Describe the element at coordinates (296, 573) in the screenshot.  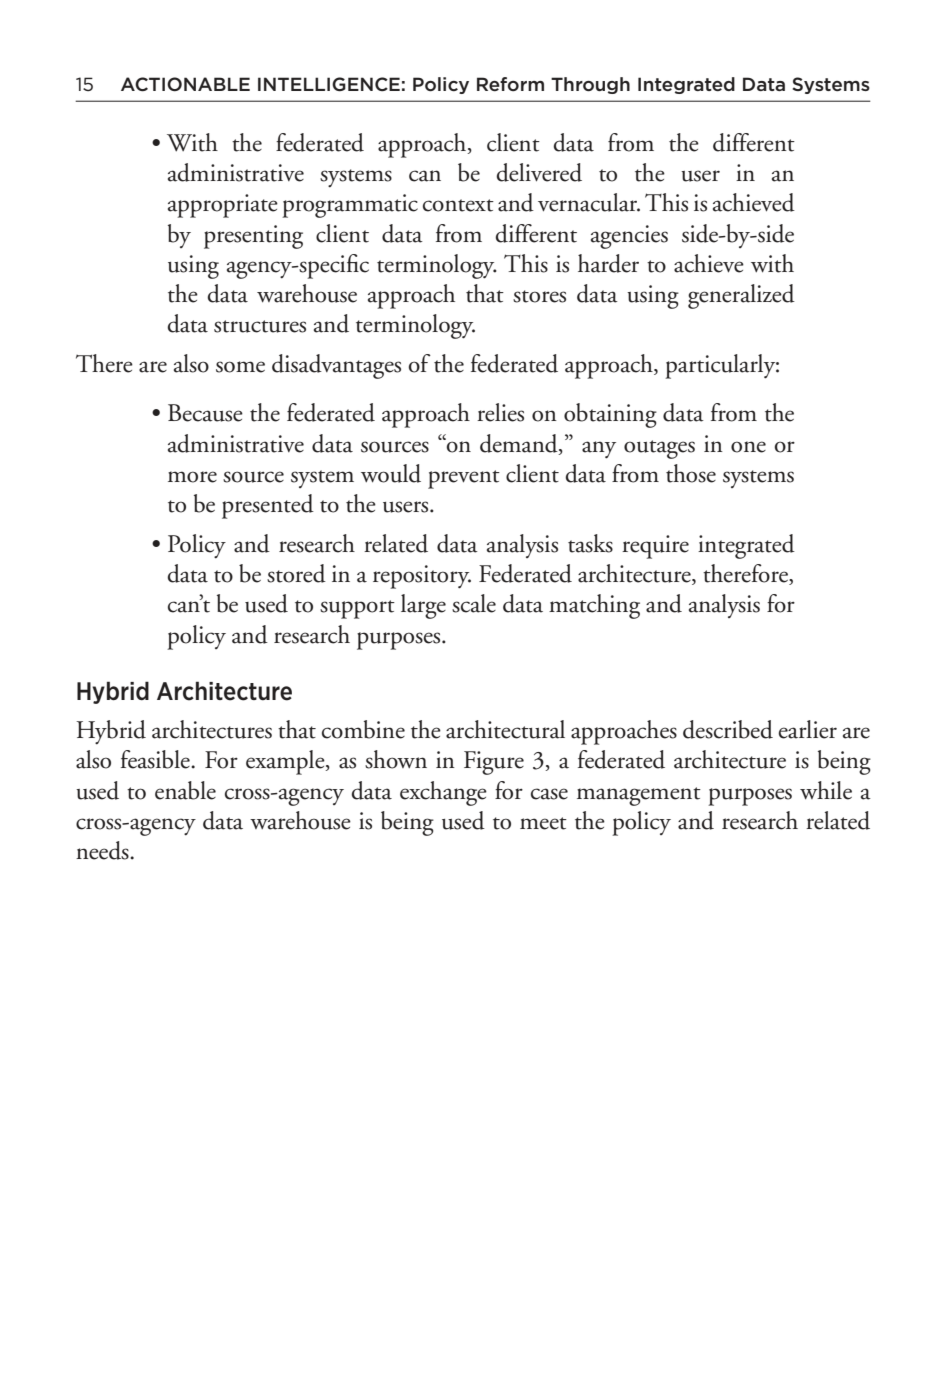
I see `stored` at that location.
